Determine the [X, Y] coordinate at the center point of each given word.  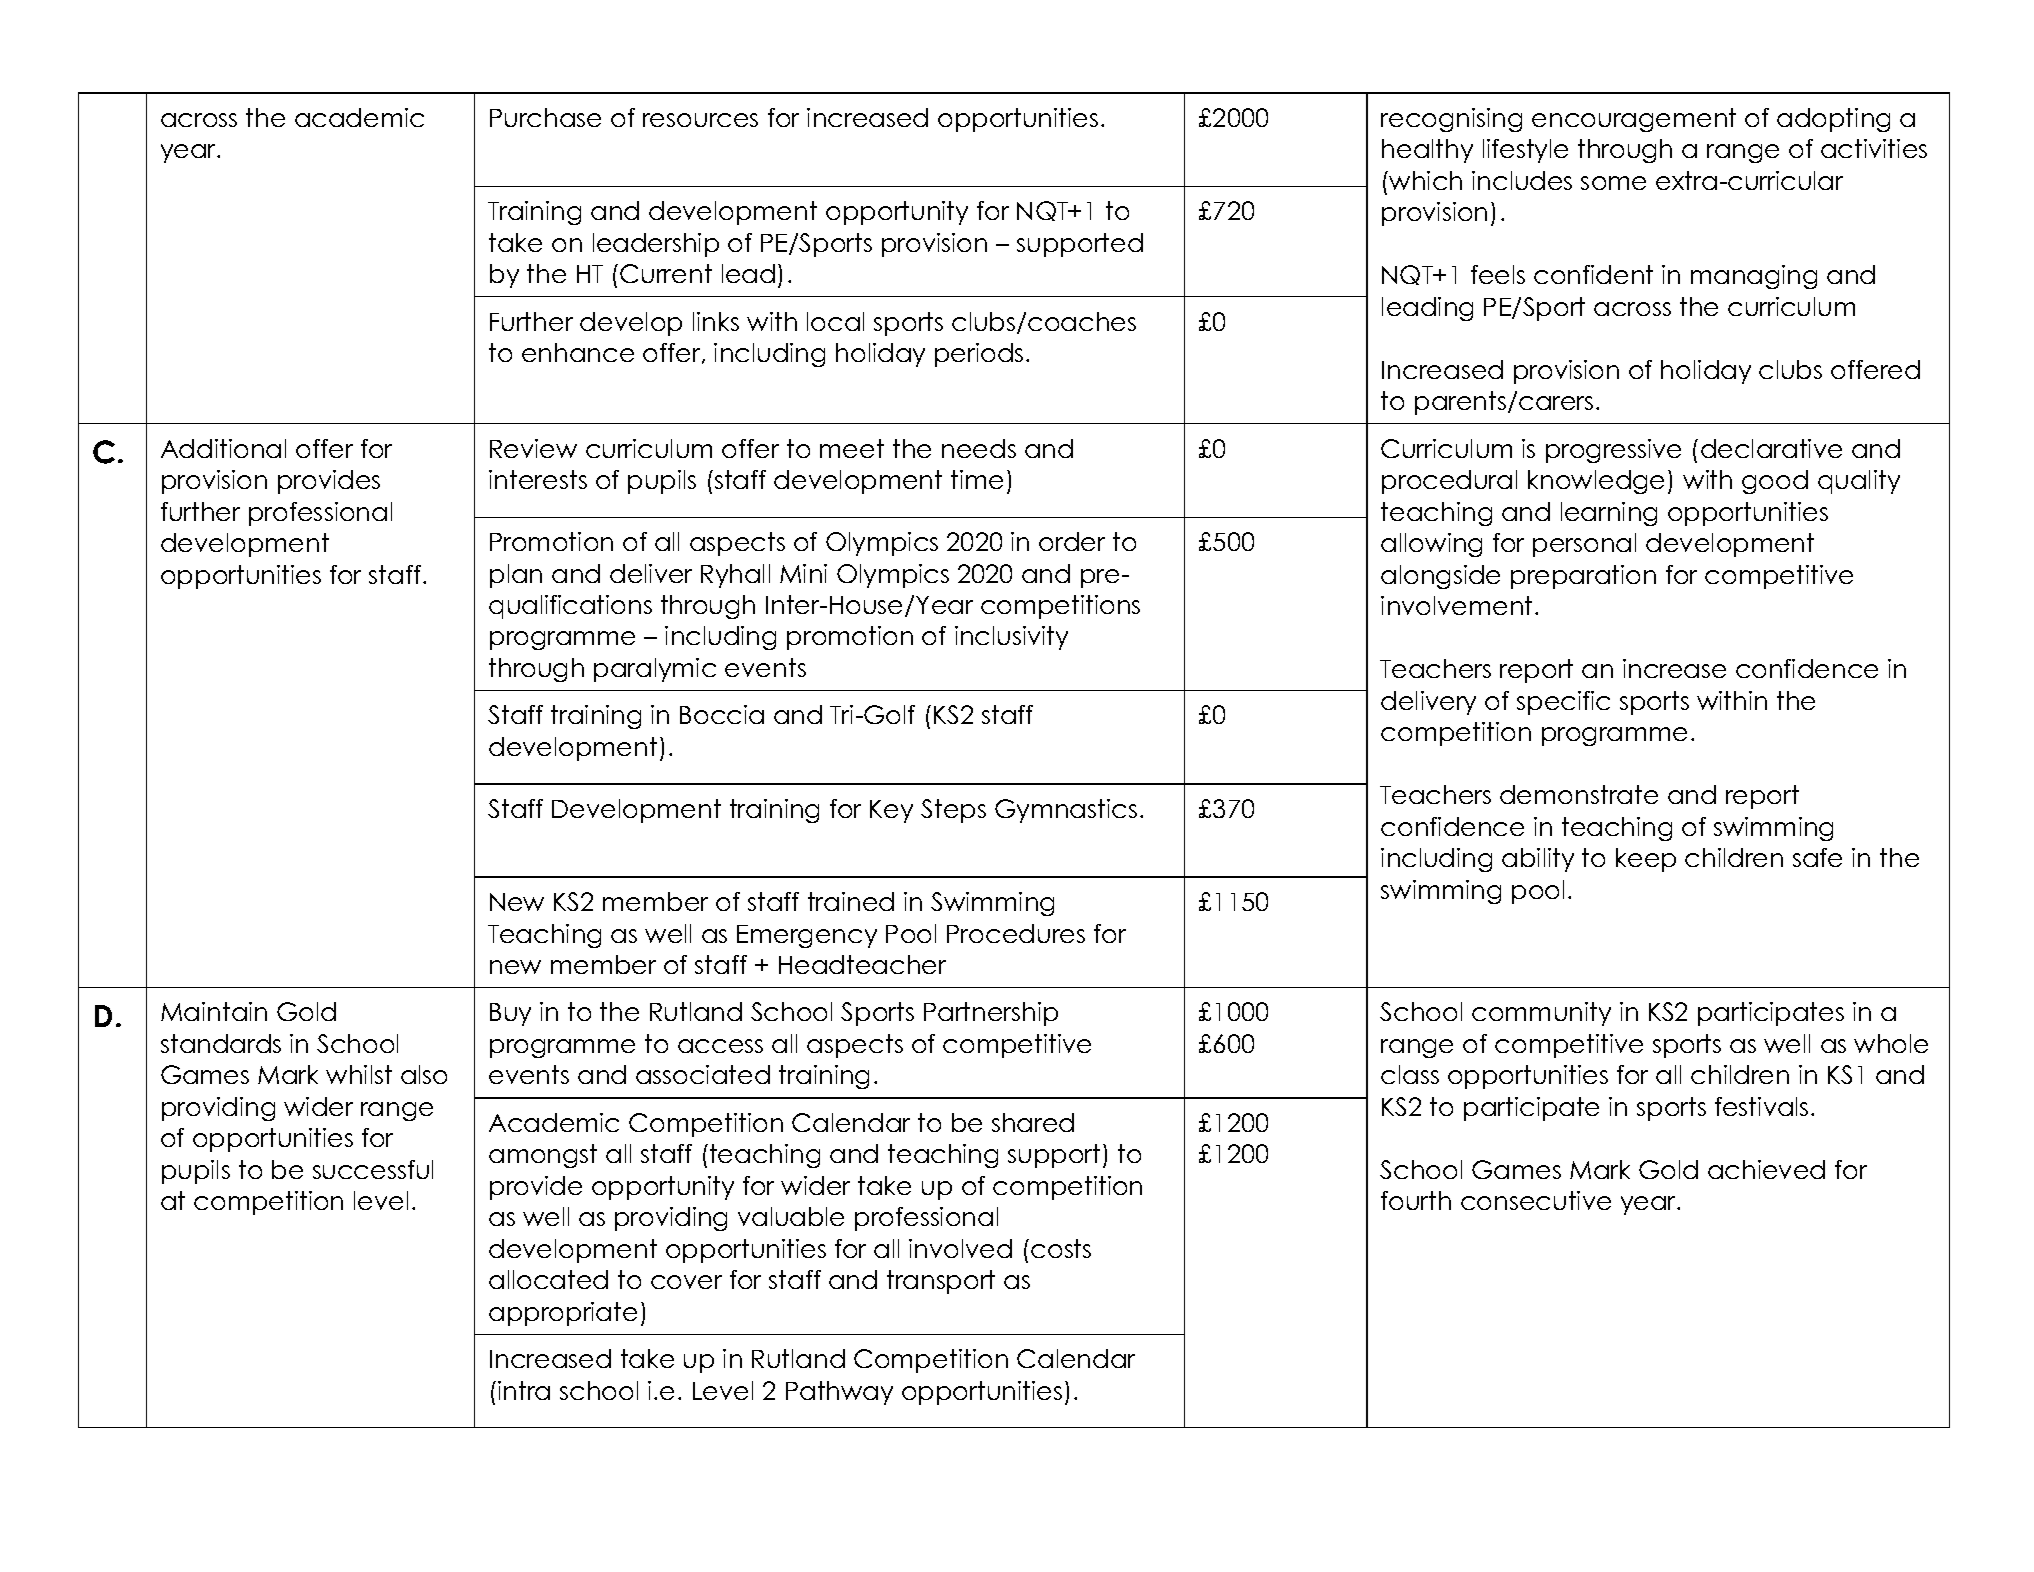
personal [1584, 545]
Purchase [545, 117]
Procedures [1016, 933]
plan [516, 576]
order [1072, 541]
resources [700, 120]
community [1541, 1014]
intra [524, 1390]
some [1613, 183]
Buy [510, 1014]
